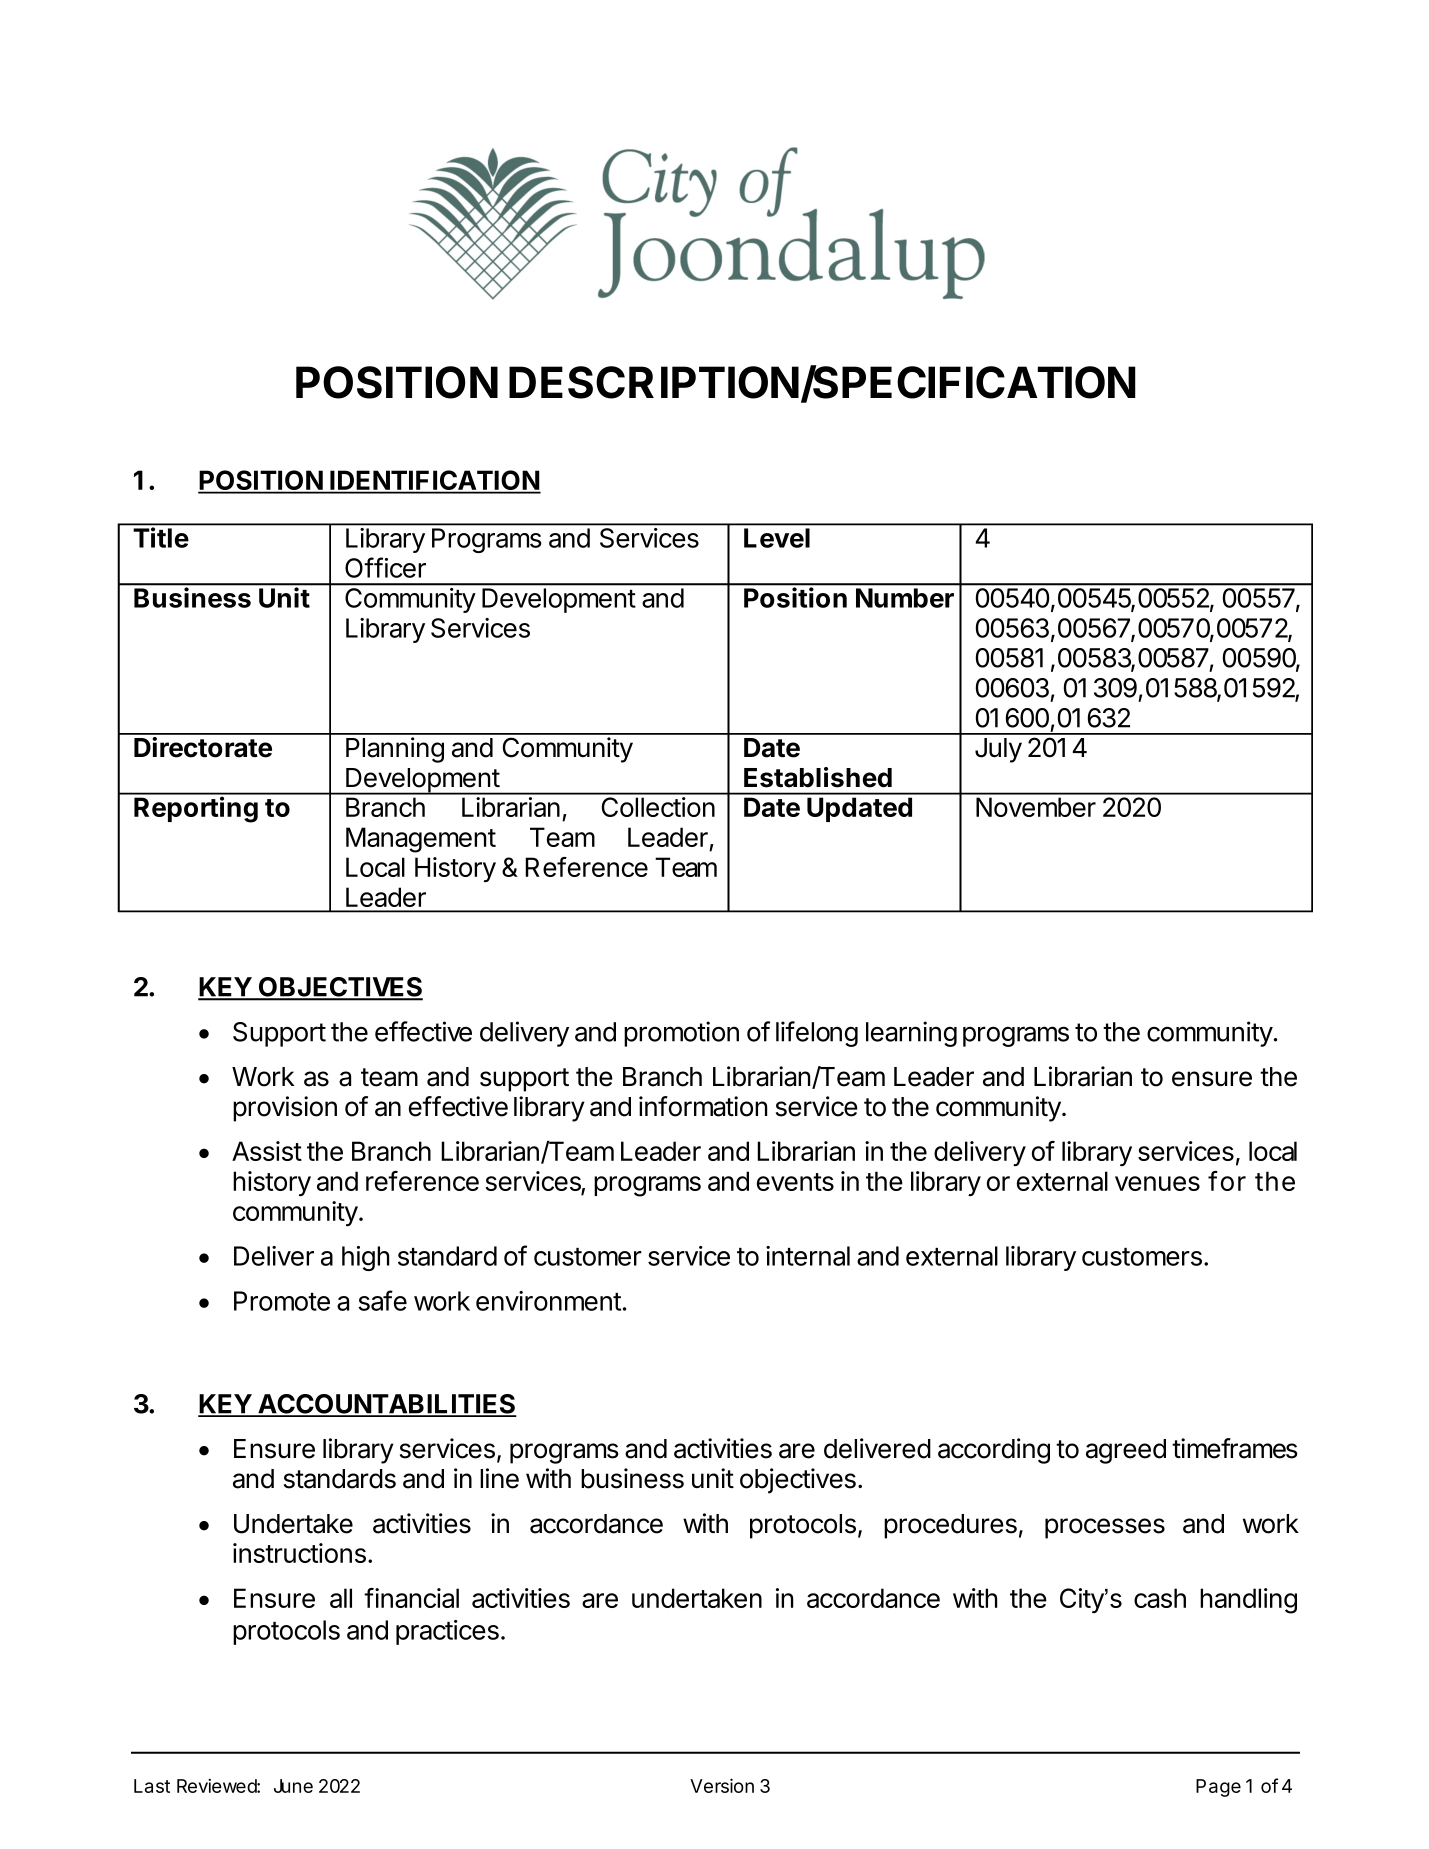  Describe the element at coordinates (722, 1785) in the screenshot. I see `Version` at that location.
